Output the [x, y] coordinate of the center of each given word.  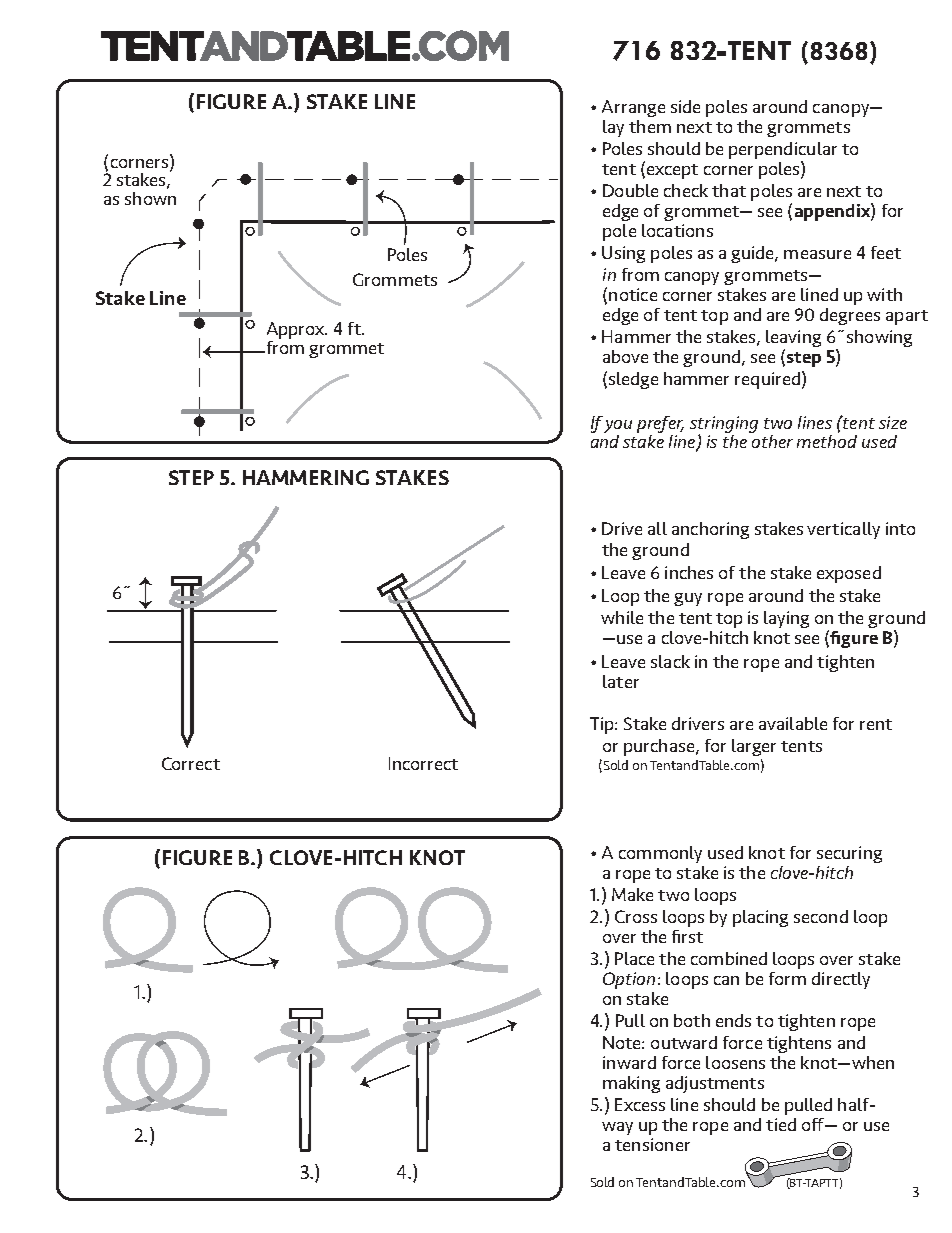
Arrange [633, 108]
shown [150, 198]
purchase [659, 747]
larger [754, 747]
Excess [640, 1104]
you [618, 426]
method [827, 440]
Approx [297, 332]
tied [781, 1124]
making [631, 1084]
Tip [603, 725]
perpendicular [783, 150]
